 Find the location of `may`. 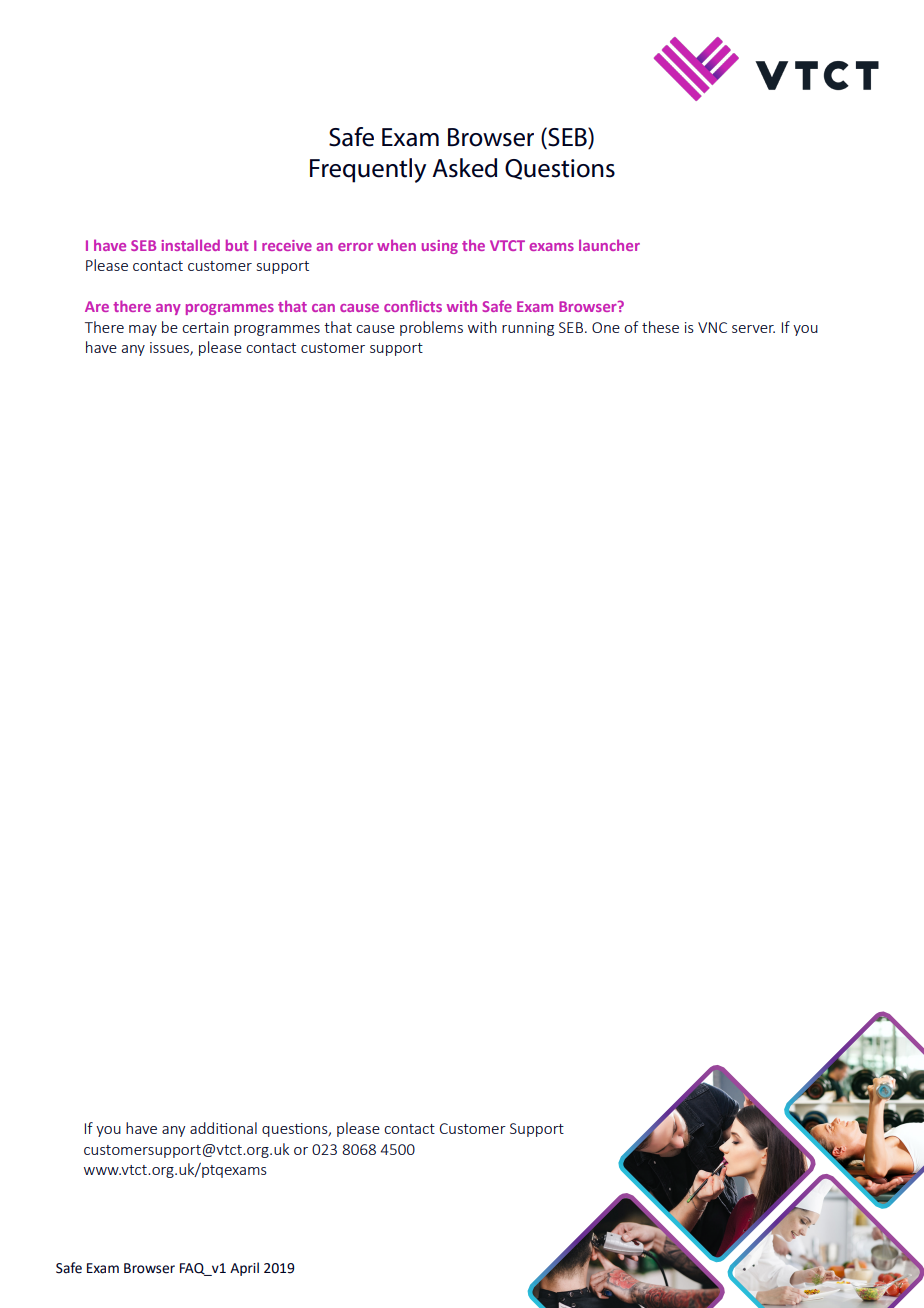

may is located at coordinates (143, 330).
